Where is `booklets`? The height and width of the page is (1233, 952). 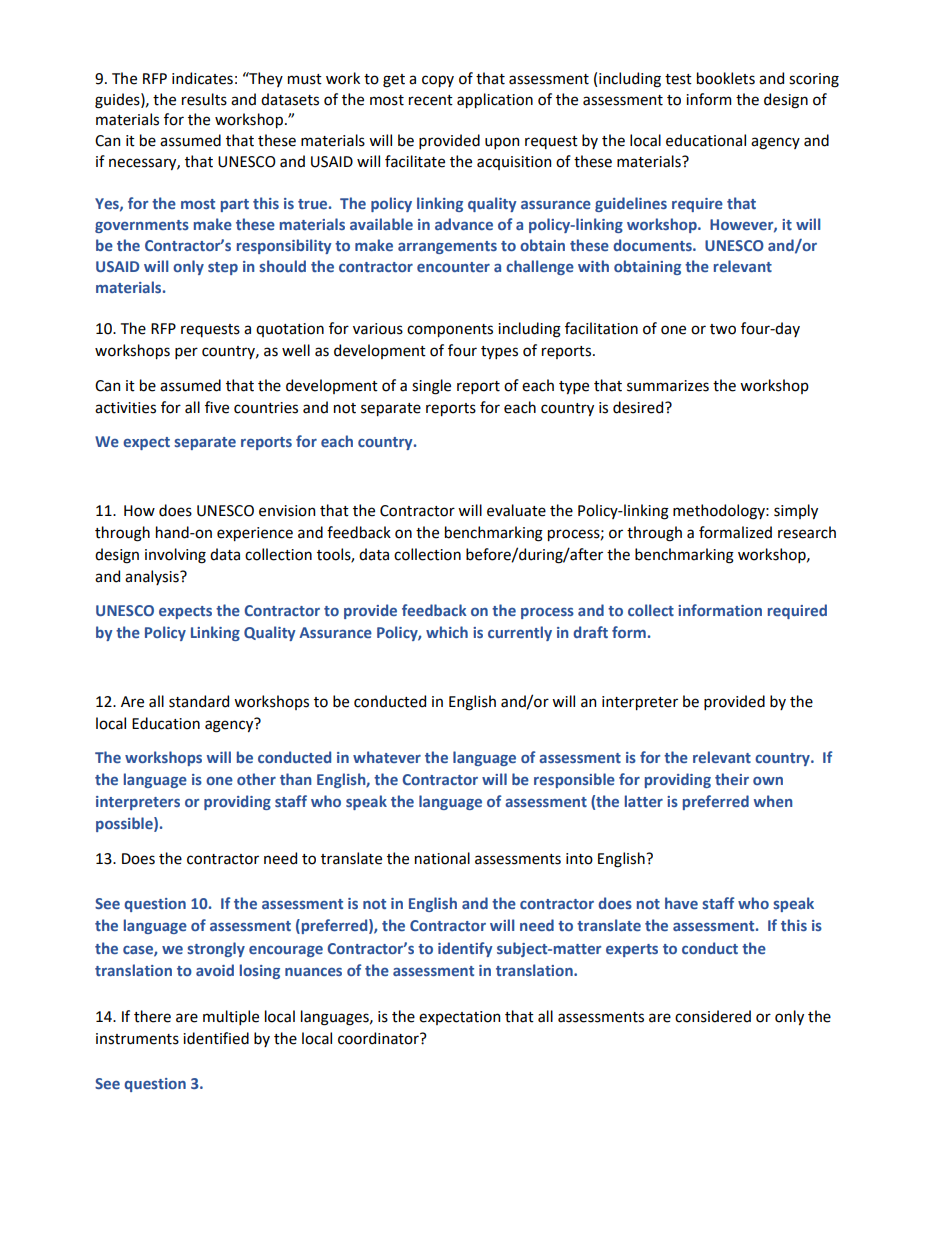
booklets is located at coordinates (726, 78).
